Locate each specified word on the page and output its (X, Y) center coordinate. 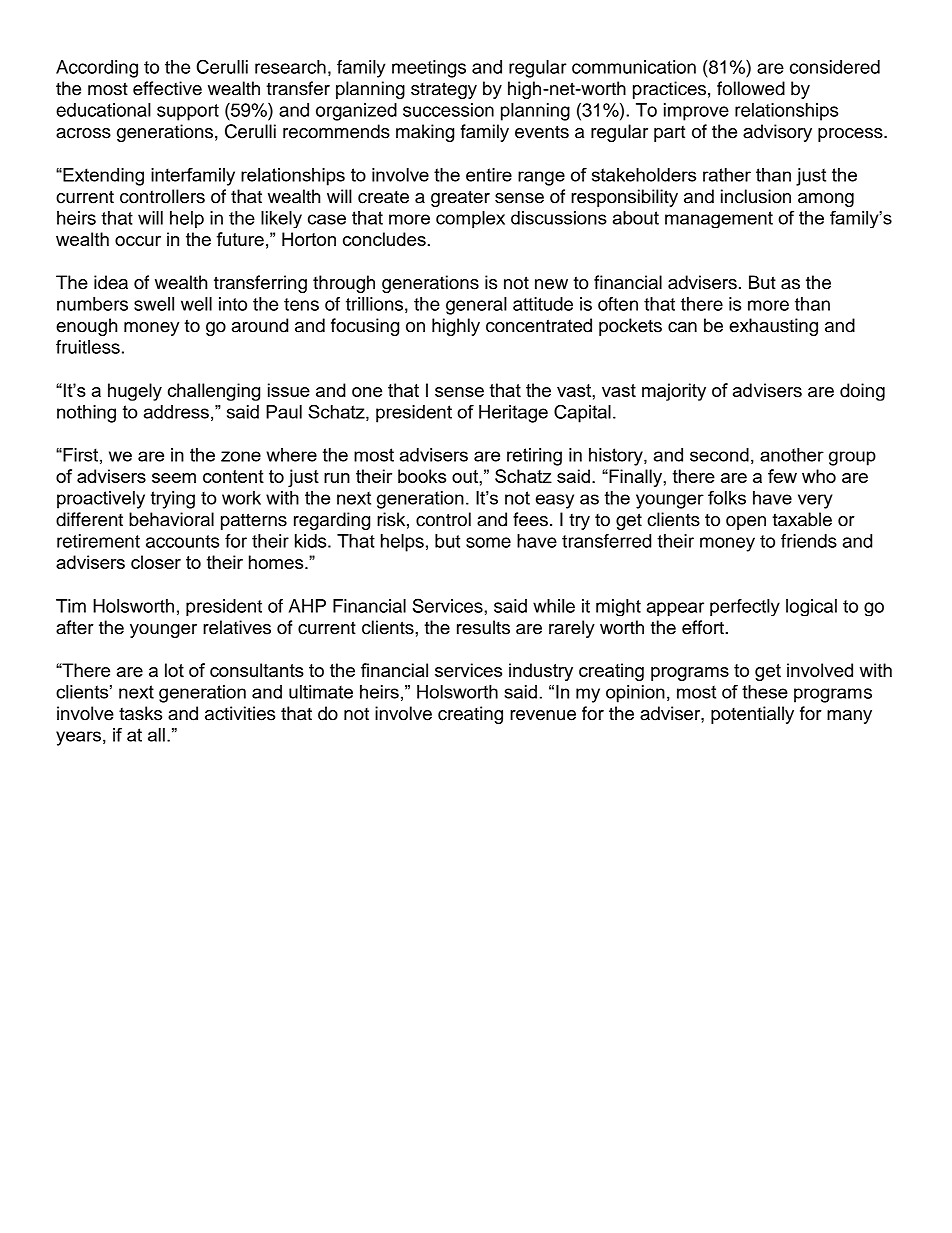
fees (530, 519)
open (746, 523)
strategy (444, 90)
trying (173, 500)
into (233, 304)
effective (167, 88)
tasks (140, 713)
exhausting (773, 327)
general (476, 306)
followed (751, 88)
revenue (543, 715)
